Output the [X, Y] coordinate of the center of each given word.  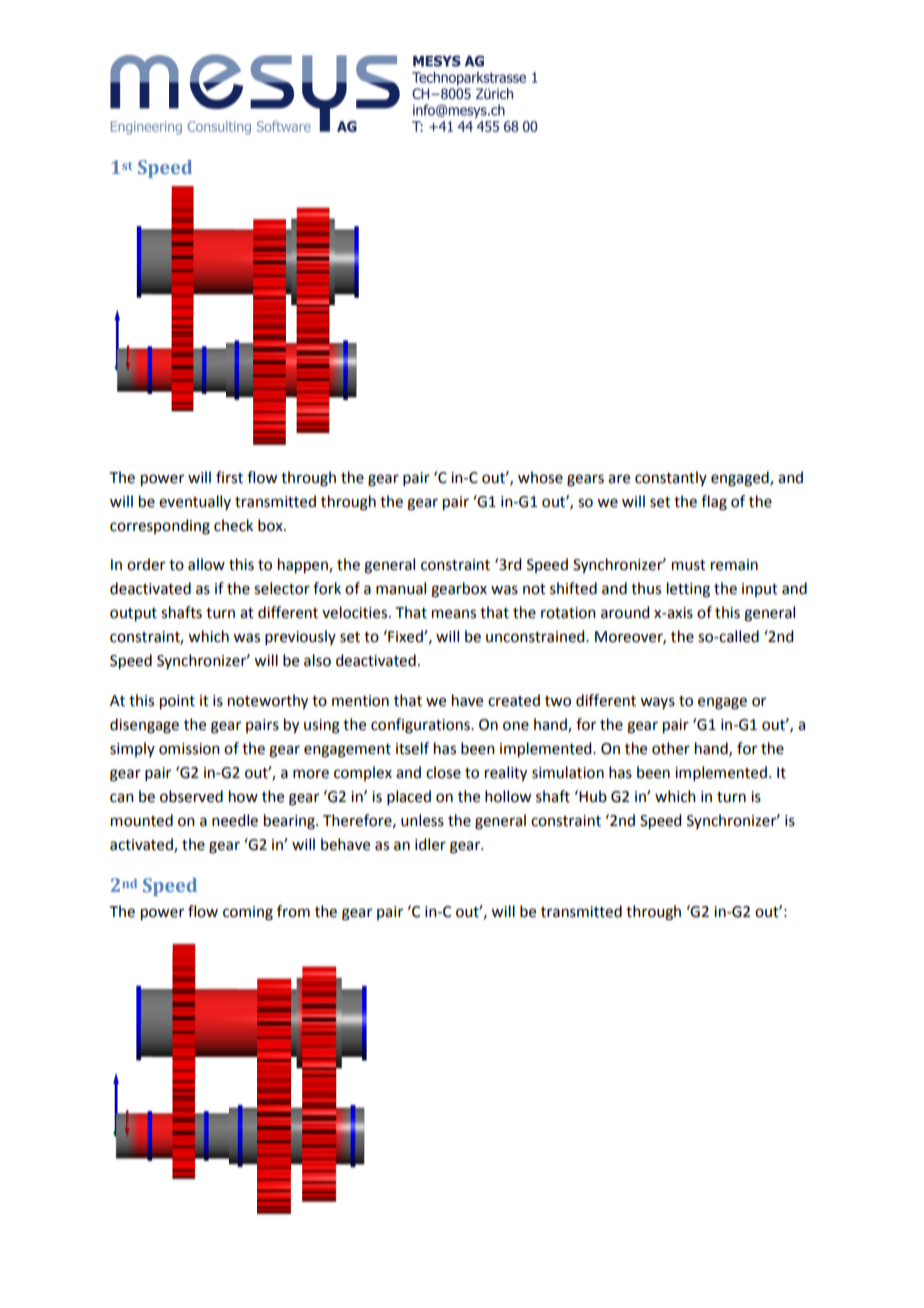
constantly [671, 478]
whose [540, 477]
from [293, 911]
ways [657, 703]
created [514, 700]
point [177, 702]
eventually [195, 502]
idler [430, 844]
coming [248, 913]
